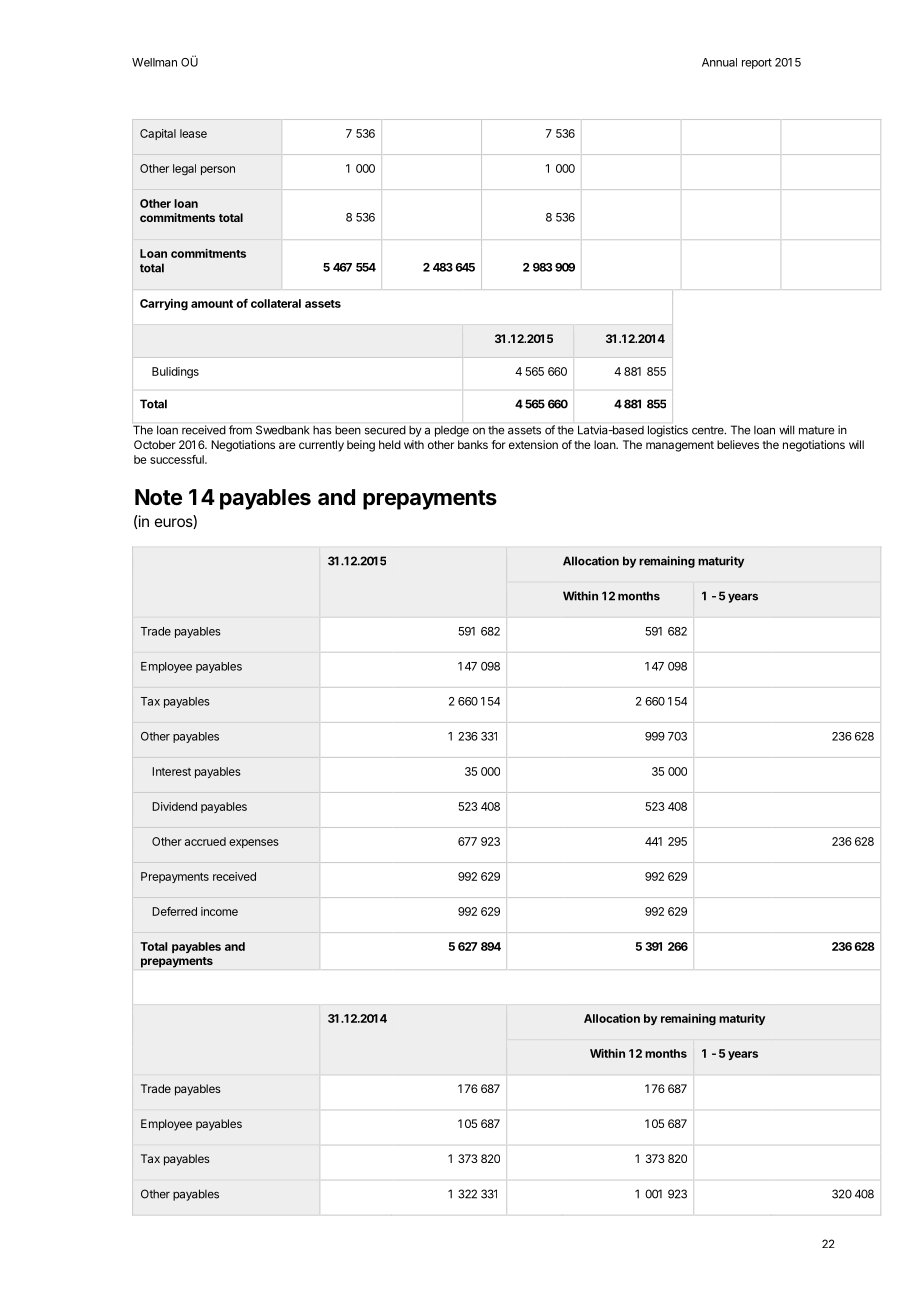 This screenshot has height=1308, width=924. What do you see at coordinates (668, 431) in the screenshot?
I see `logistics` at bounding box center [668, 431].
